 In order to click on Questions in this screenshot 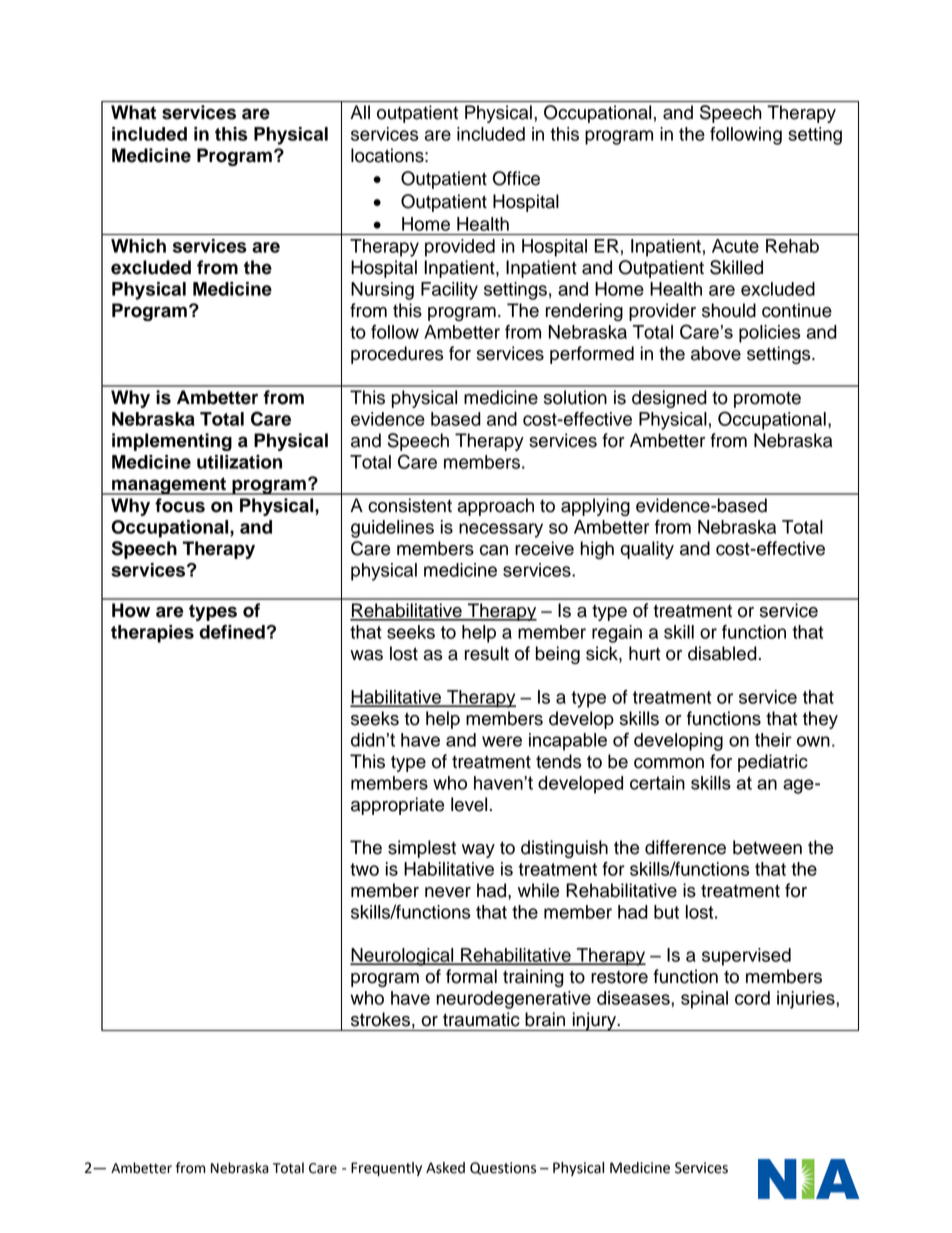, I will do `click(503, 1168)`.
